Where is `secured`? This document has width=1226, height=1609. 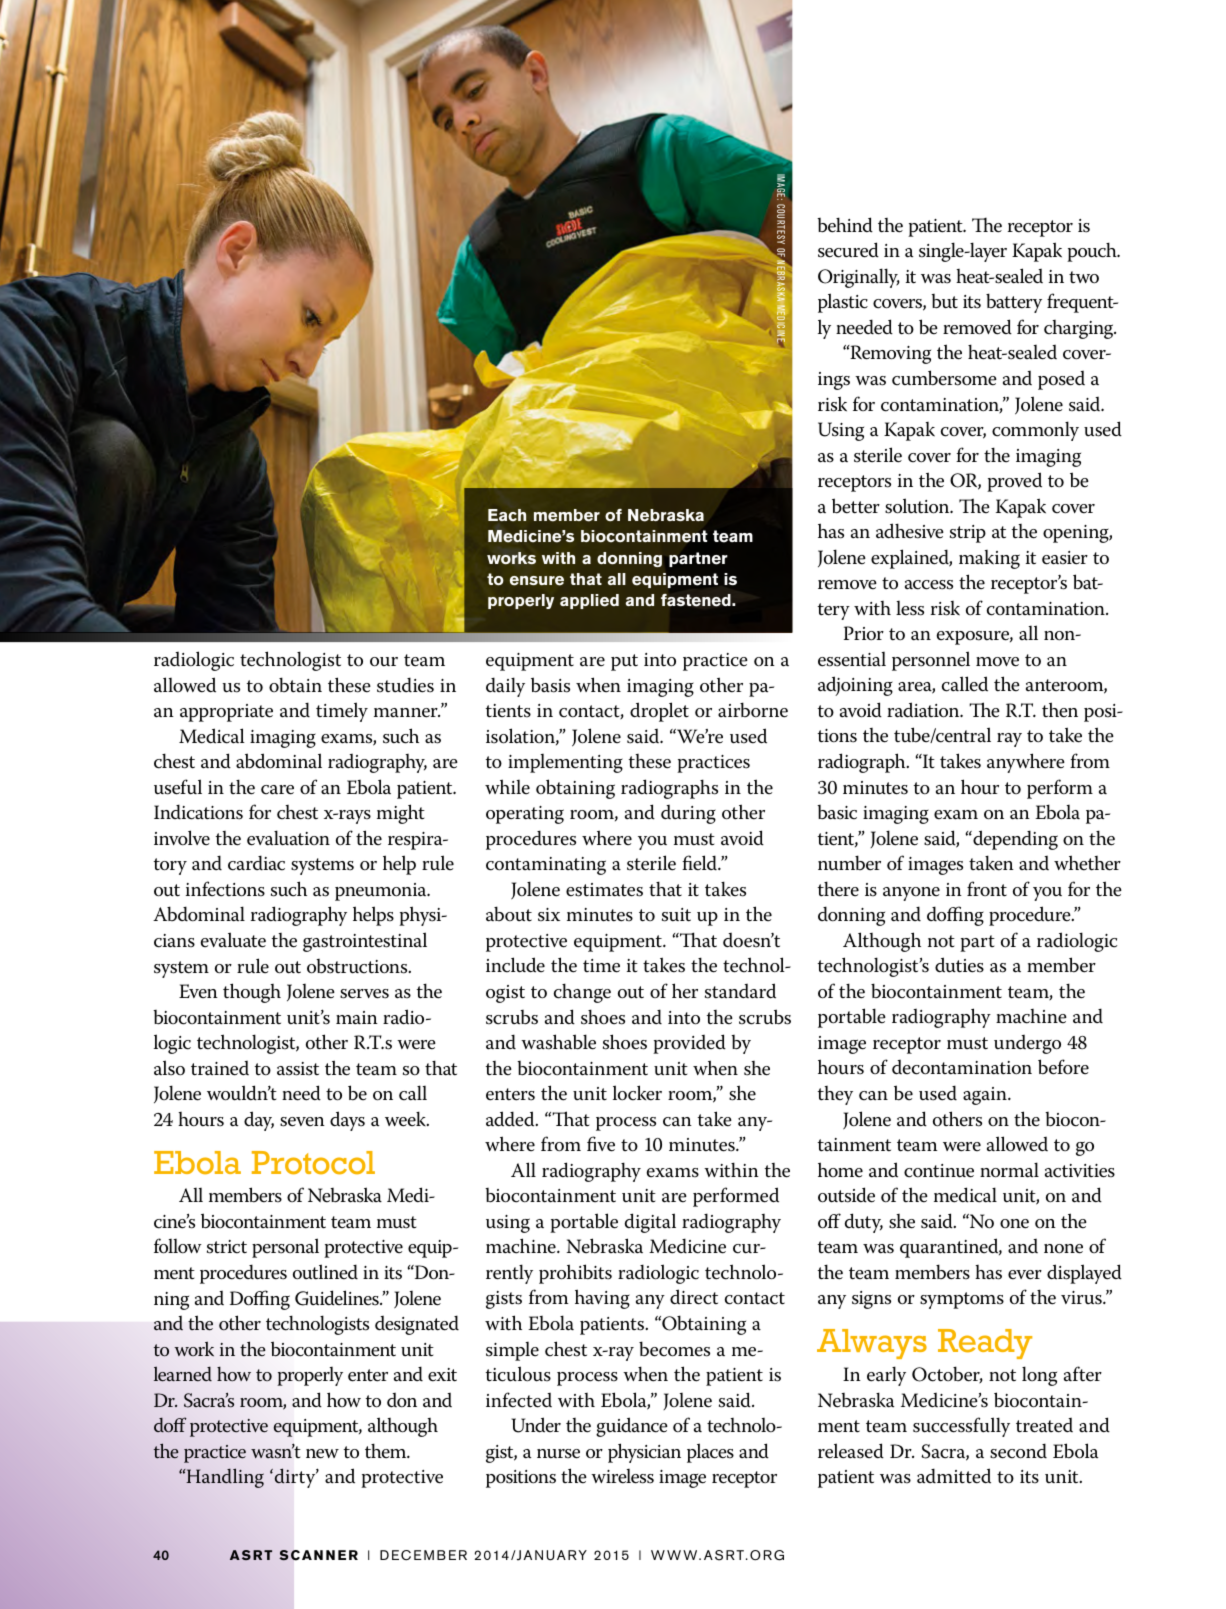 secured is located at coordinates (848, 250).
